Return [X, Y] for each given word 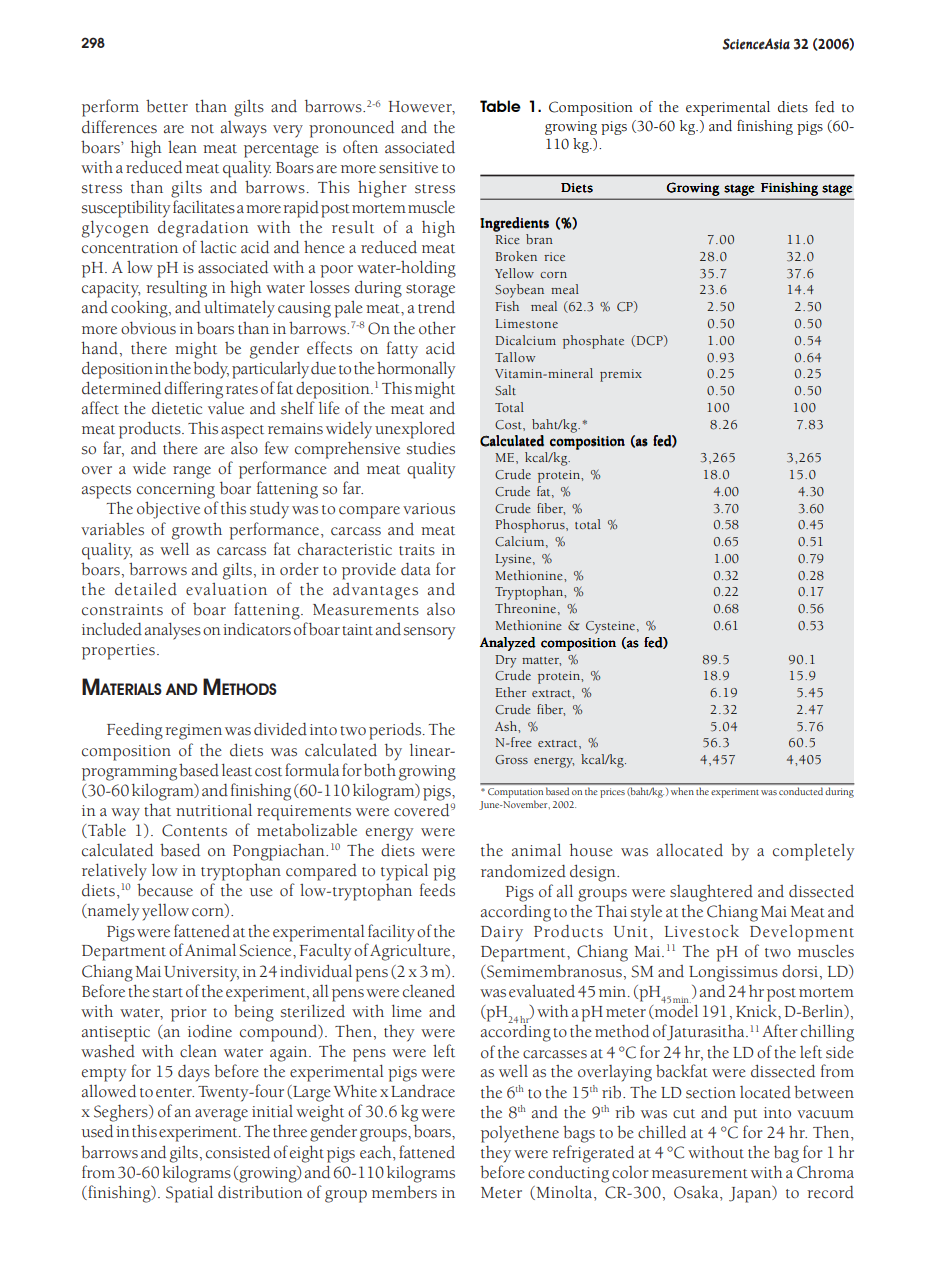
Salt [505, 390]
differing [193, 390]
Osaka [697, 1193]
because [165, 890]
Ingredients [514, 224]
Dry [505, 661]
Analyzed [508, 644]
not [202, 129]
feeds [437, 890]
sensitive [408, 168]
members [404, 1192]
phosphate [593, 342]
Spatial [189, 1194]
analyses [173, 631]
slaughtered [711, 893]
